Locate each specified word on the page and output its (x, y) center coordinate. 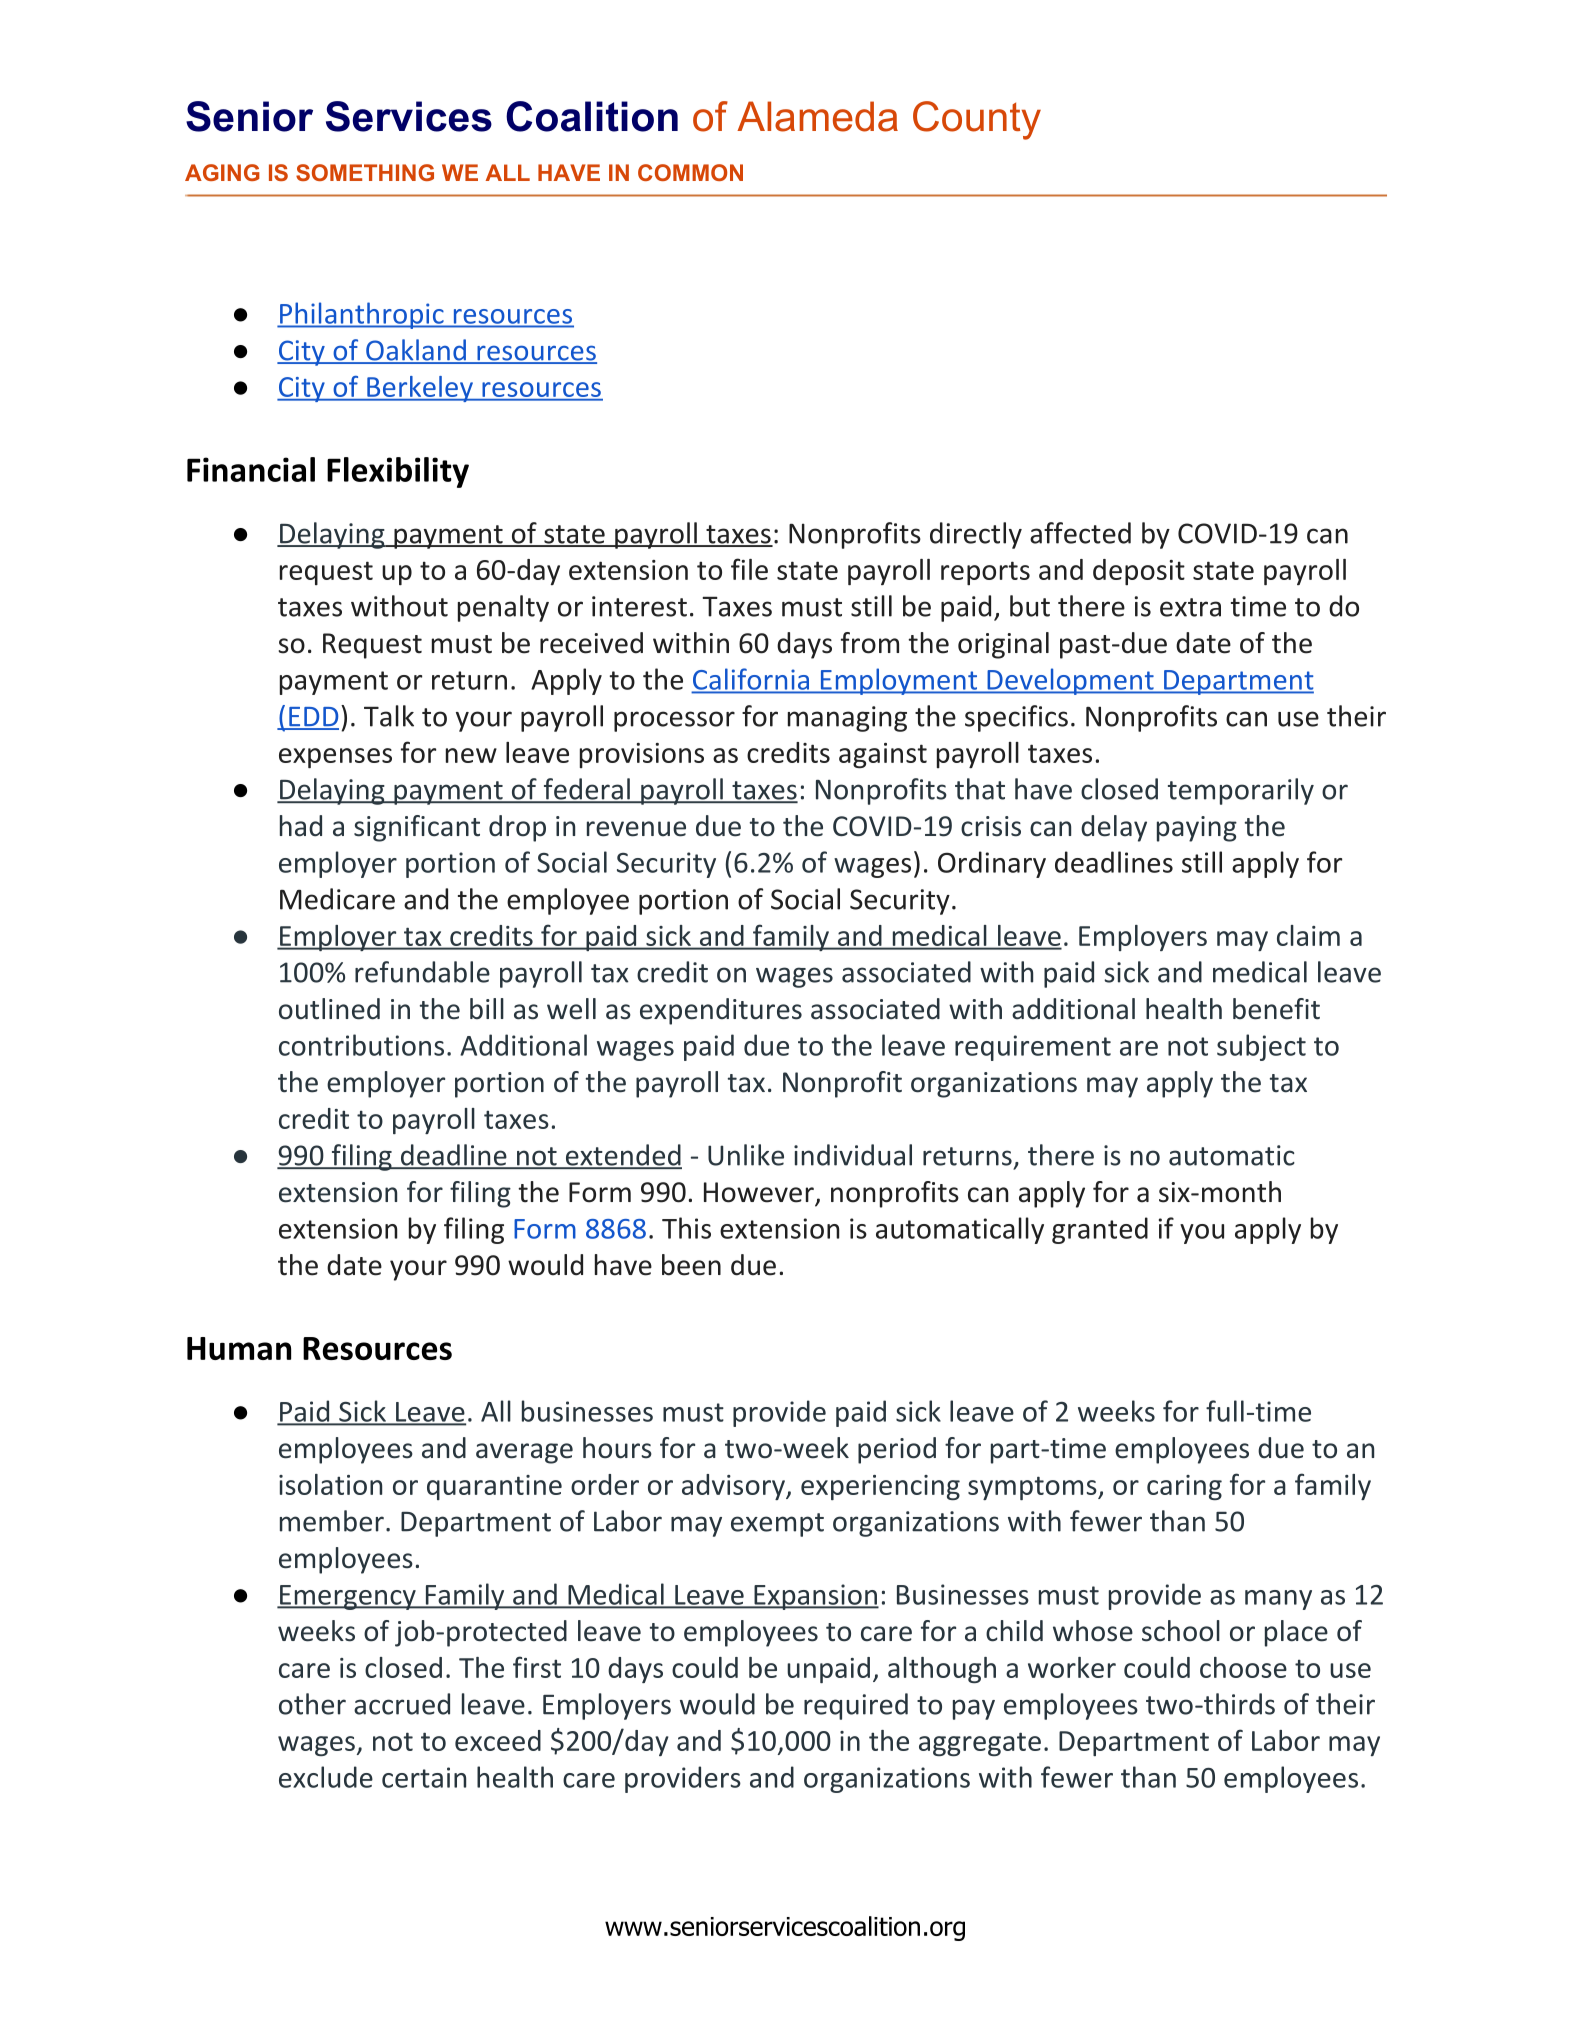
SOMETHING (365, 172)
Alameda (817, 116)
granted (1100, 1230)
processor (674, 721)
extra (1190, 607)
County (977, 120)
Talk (389, 716)
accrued (402, 1704)
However (760, 1193)
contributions (361, 1045)
